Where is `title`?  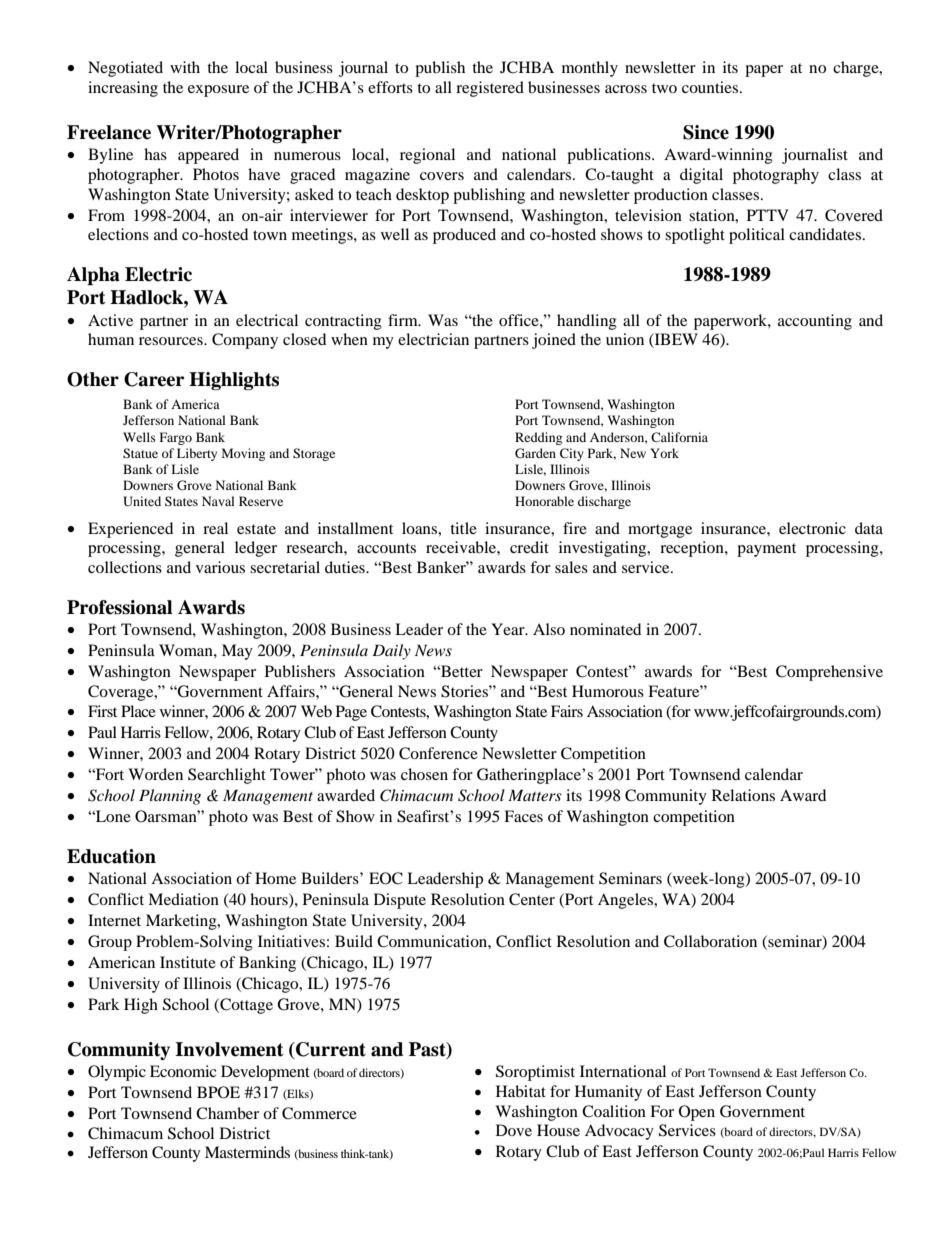
title is located at coordinates (463, 528).
